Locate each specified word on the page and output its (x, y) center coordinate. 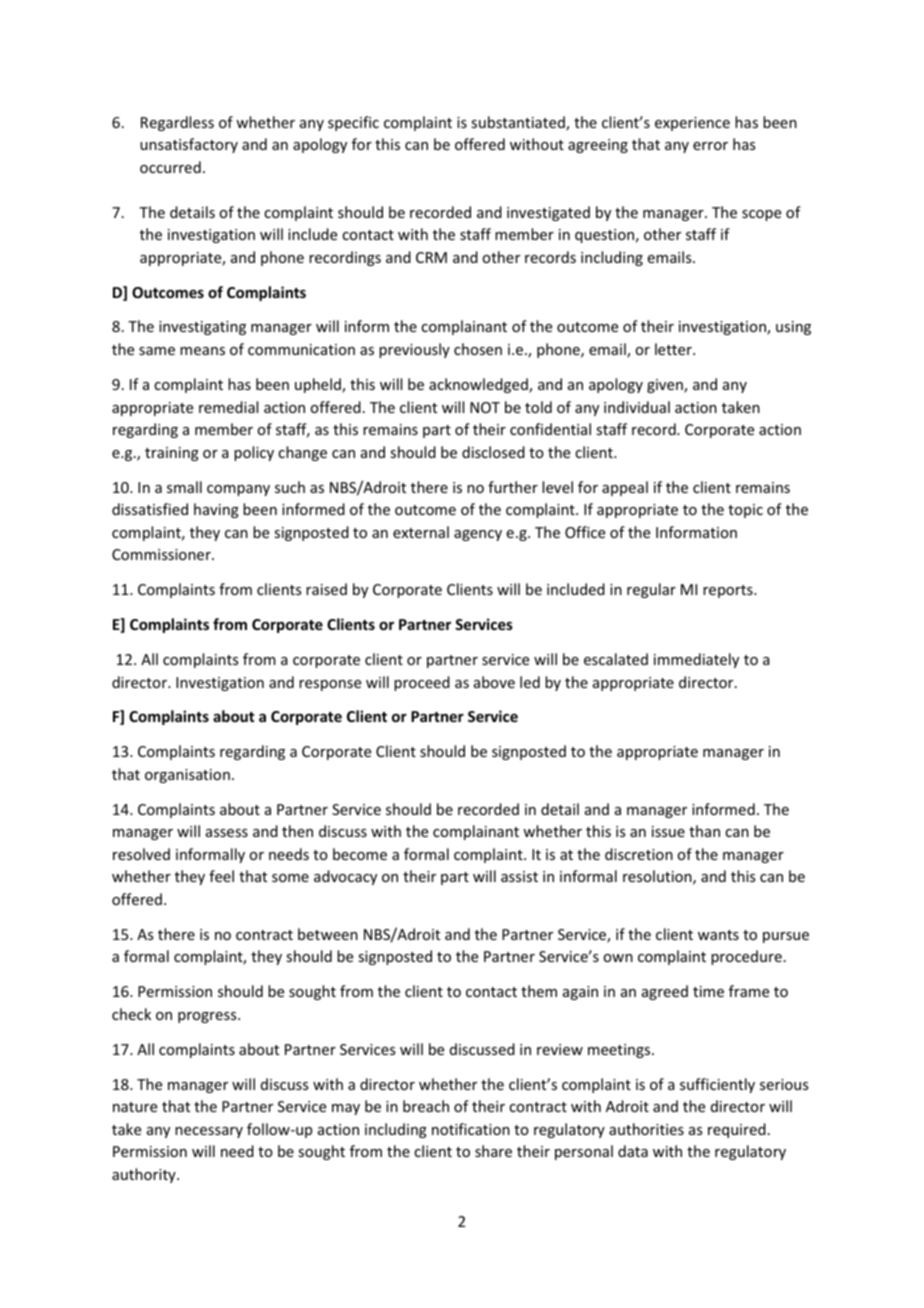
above (494, 682)
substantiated (519, 123)
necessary (209, 1132)
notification (471, 1129)
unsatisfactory (189, 145)
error (710, 146)
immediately (696, 660)
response (330, 685)
